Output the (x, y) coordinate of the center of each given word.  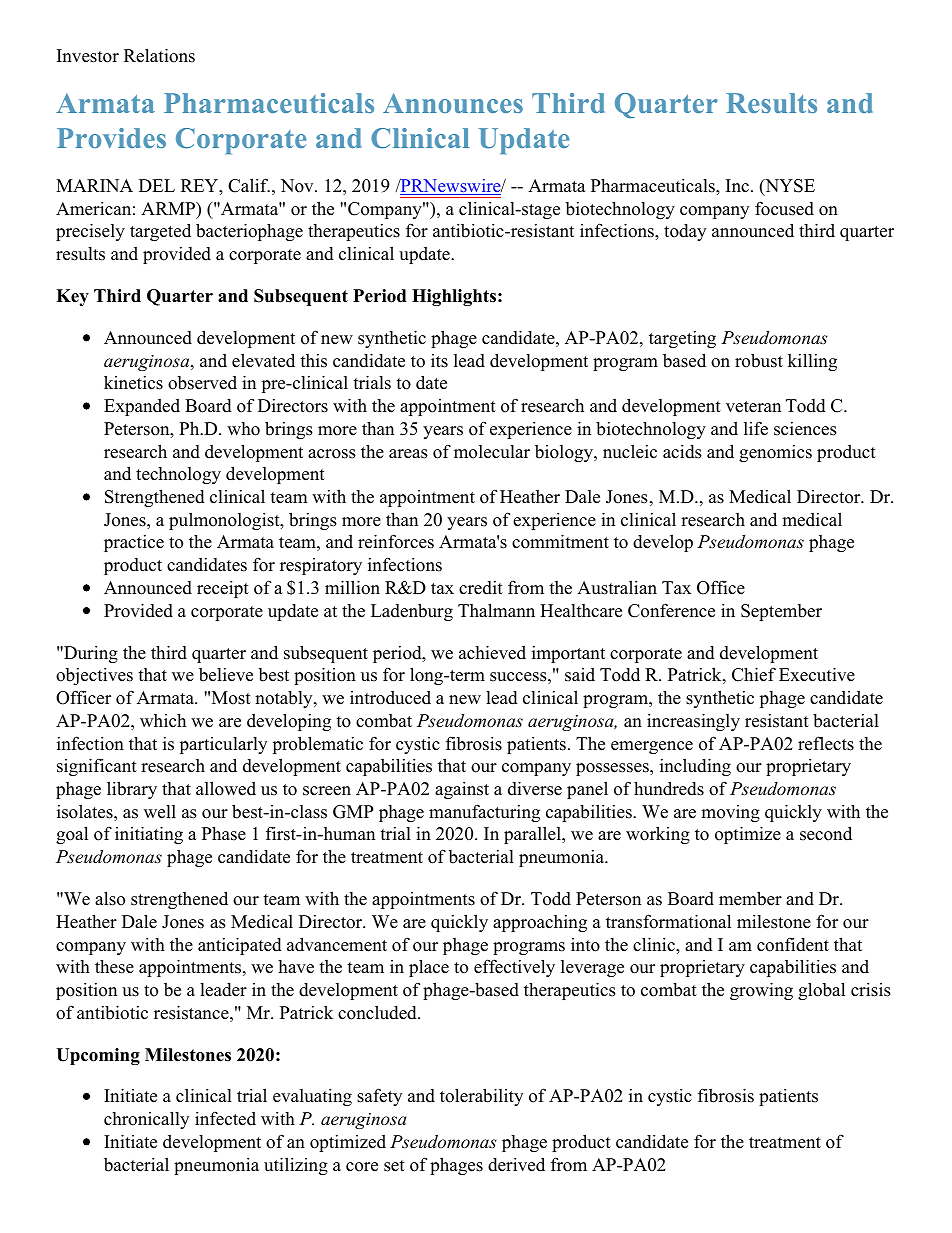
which (163, 721)
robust (759, 360)
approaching (540, 923)
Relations (159, 55)
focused (784, 208)
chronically (146, 1120)
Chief (754, 674)
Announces (453, 103)
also (110, 898)
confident (793, 944)
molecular (492, 452)
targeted (160, 232)
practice (134, 543)
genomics (775, 453)
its (439, 361)
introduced (390, 698)
